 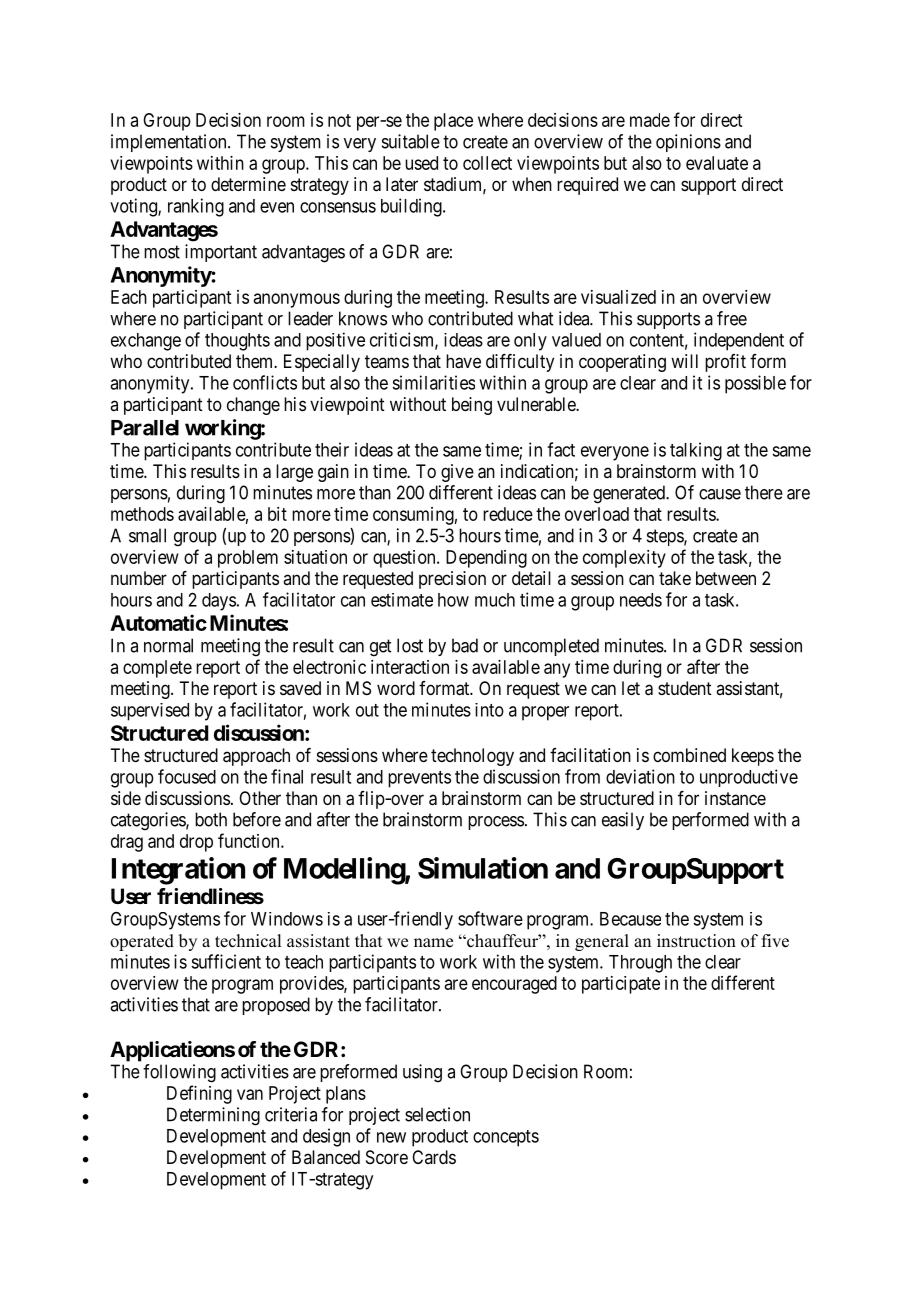 I want to click on process, so click(x=496, y=823).
